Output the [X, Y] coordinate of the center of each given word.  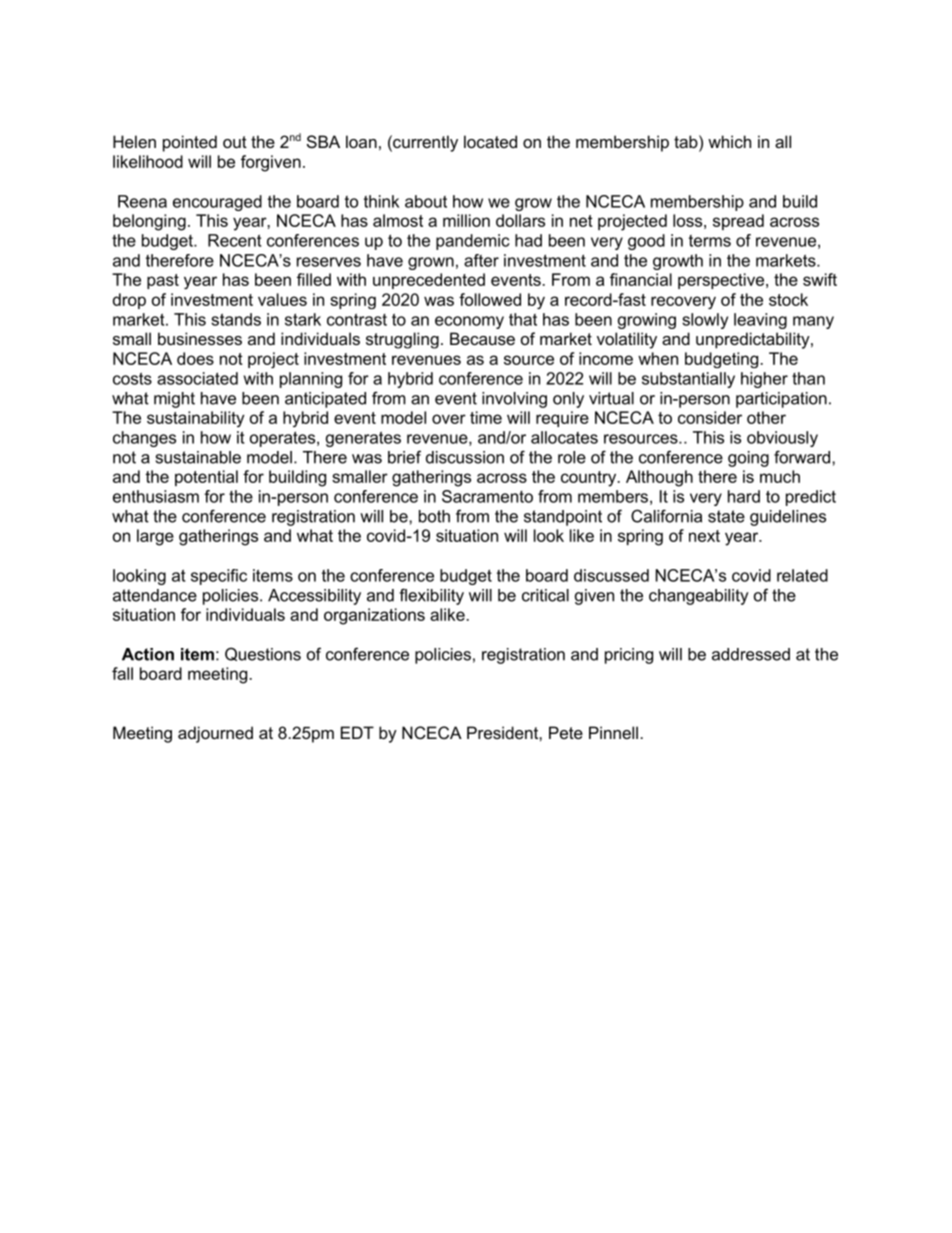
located [490, 141]
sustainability [196, 419]
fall [122, 673]
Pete [566, 732]
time [486, 417]
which [729, 141]
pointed [190, 143]
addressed [751, 654]
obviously [782, 439]
